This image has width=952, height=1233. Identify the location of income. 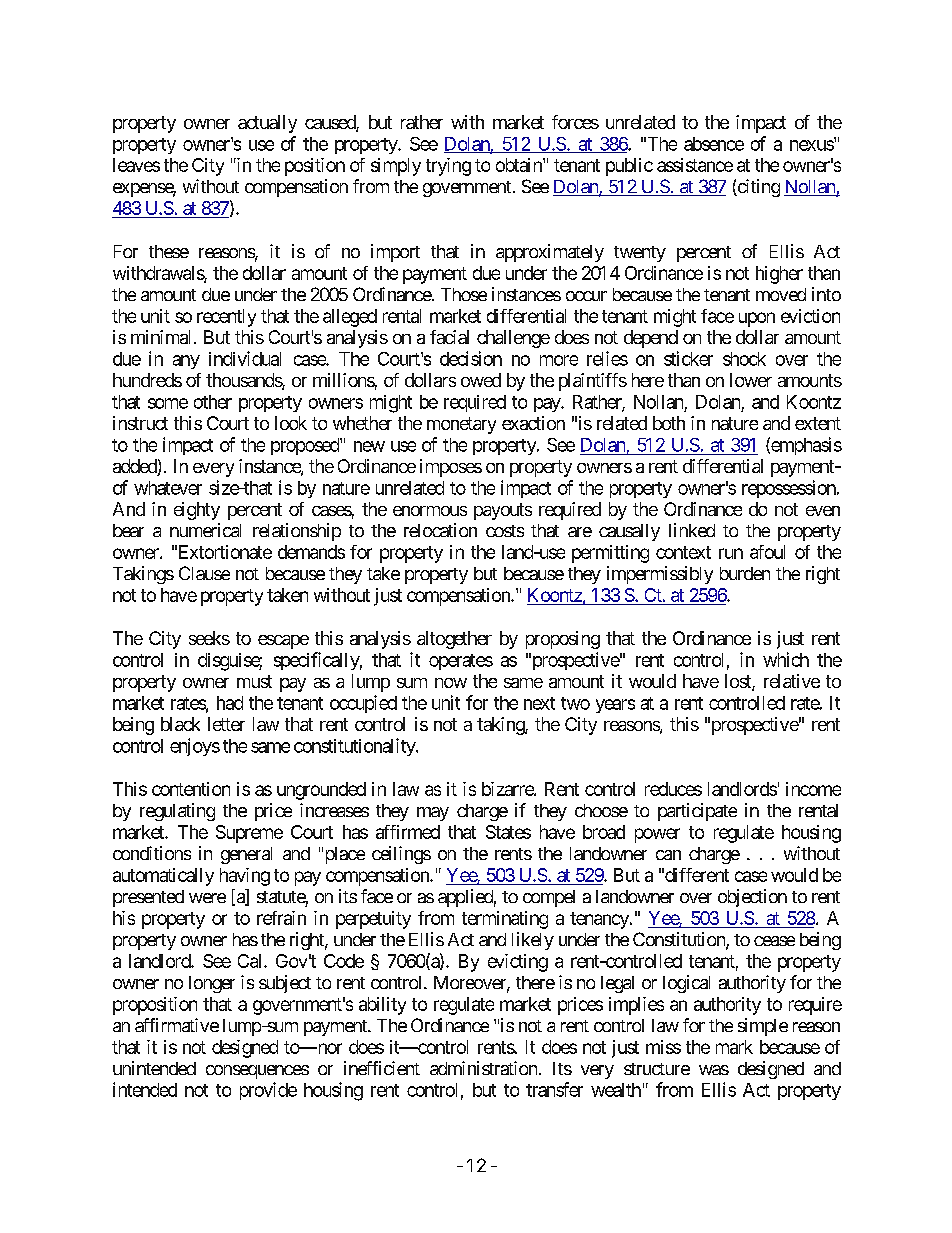
(813, 789).
